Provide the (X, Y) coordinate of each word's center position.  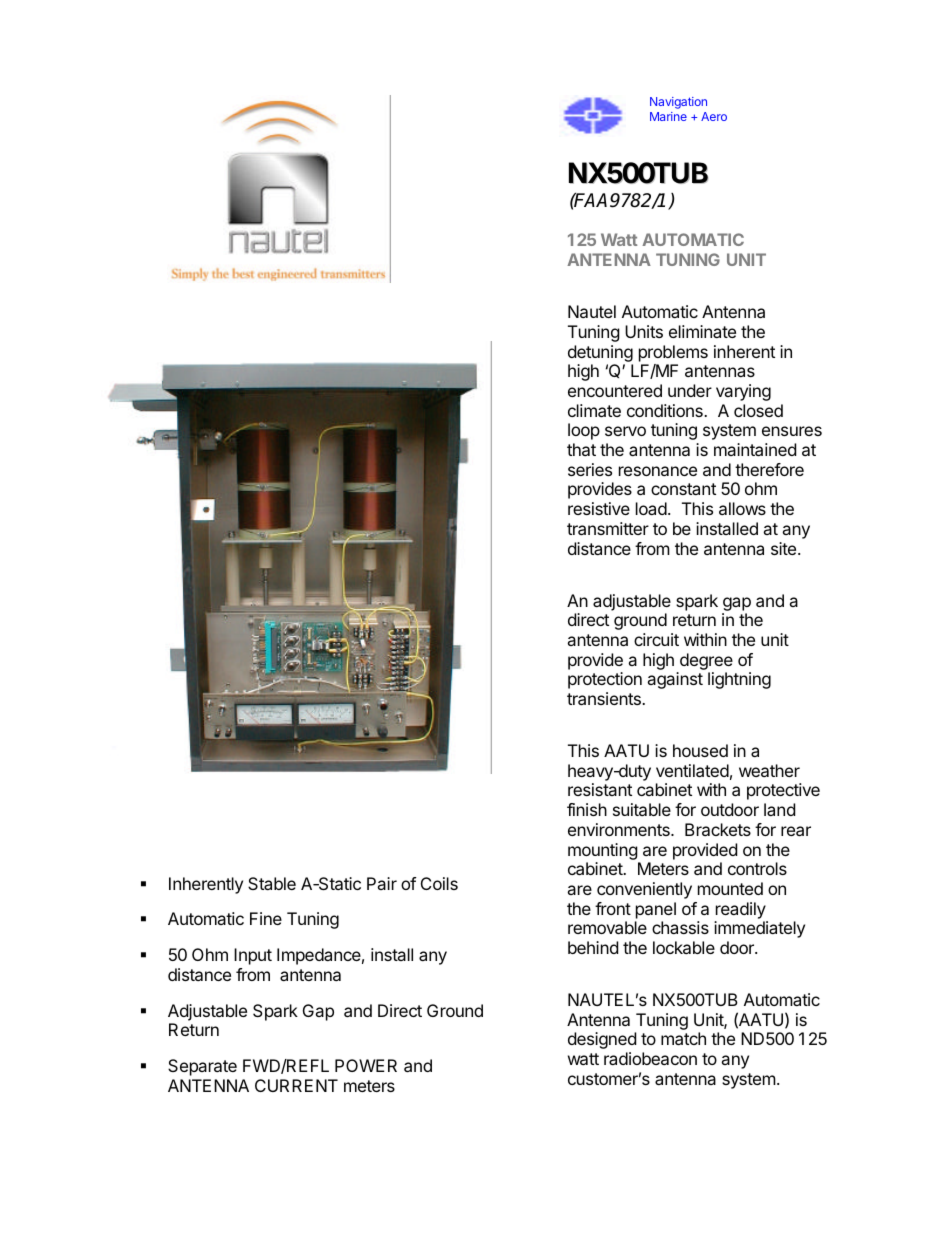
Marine (668, 116)
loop (584, 431)
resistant (600, 789)
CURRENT (296, 1085)
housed (700, 750)
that (581, 449)
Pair (382, 883)
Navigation (678, 103)
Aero (714, 116)
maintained (755, 449)
